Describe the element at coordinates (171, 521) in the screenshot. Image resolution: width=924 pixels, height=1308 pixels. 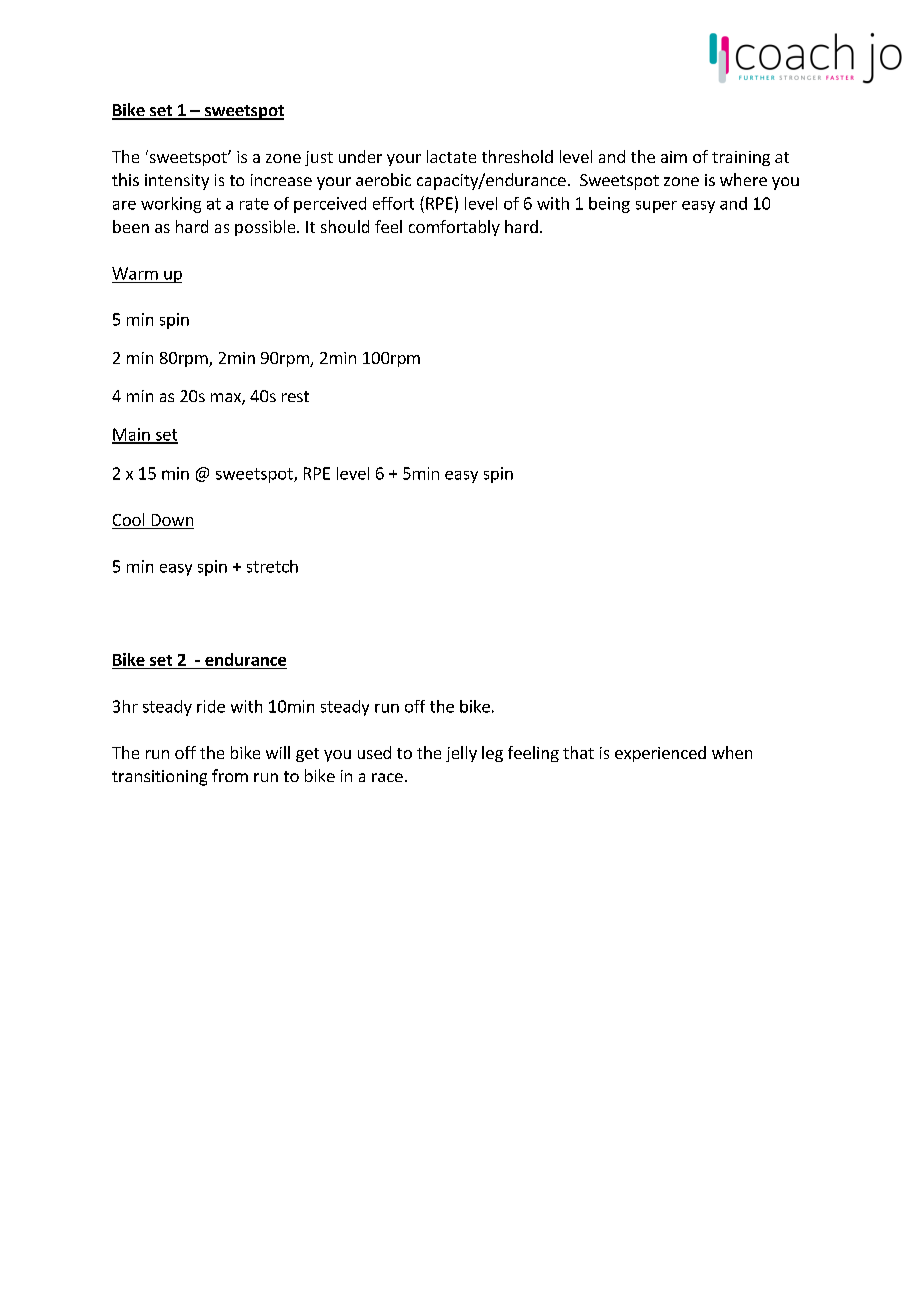
I see `Down` at that location.
